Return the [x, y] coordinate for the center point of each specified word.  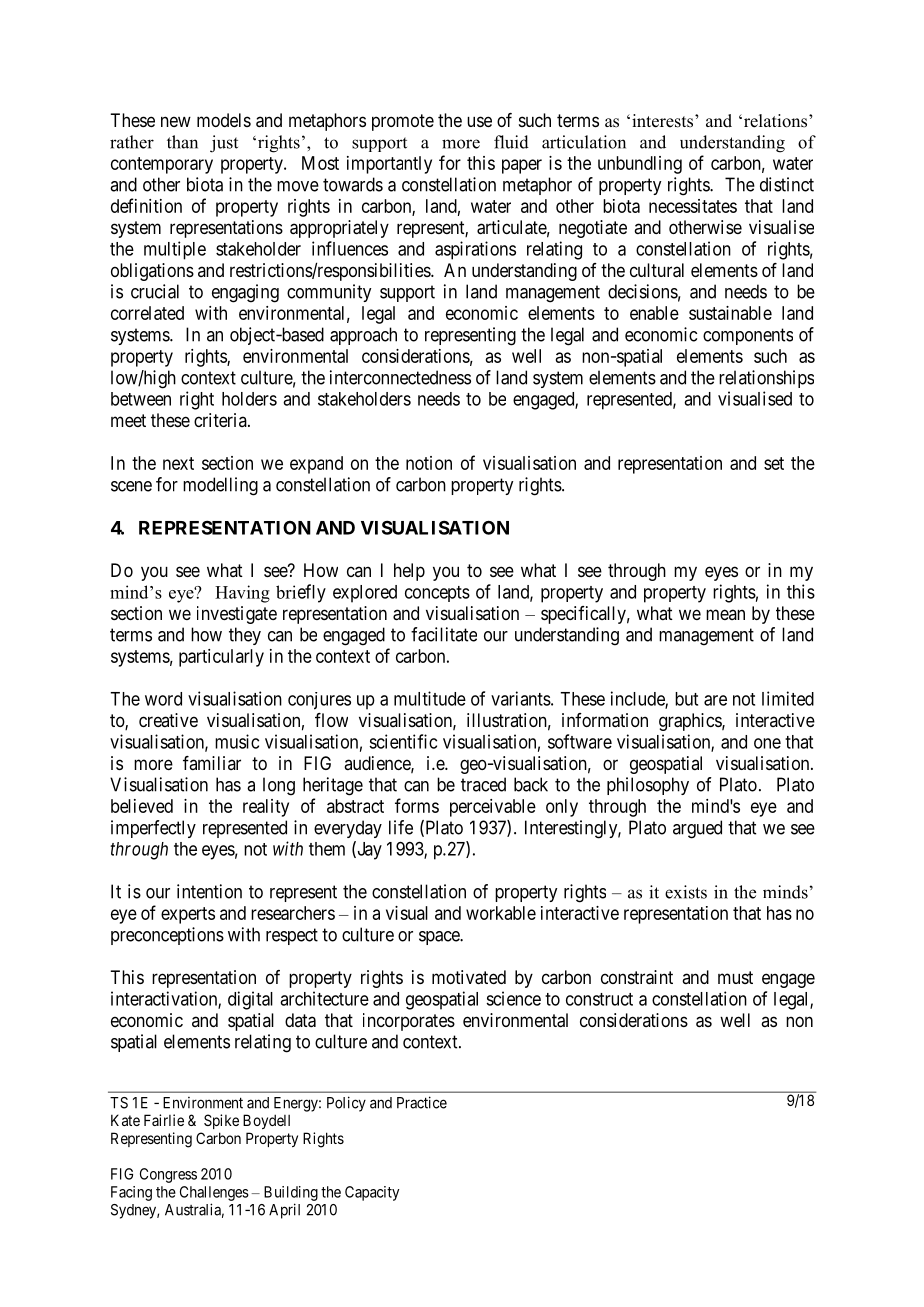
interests [662, 121]
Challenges [214, 1193]
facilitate [444, 634]
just [224, 144]
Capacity [372, 1193]
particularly [221, 658]
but [686, 699]
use [479, 121]
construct [599, 999]
